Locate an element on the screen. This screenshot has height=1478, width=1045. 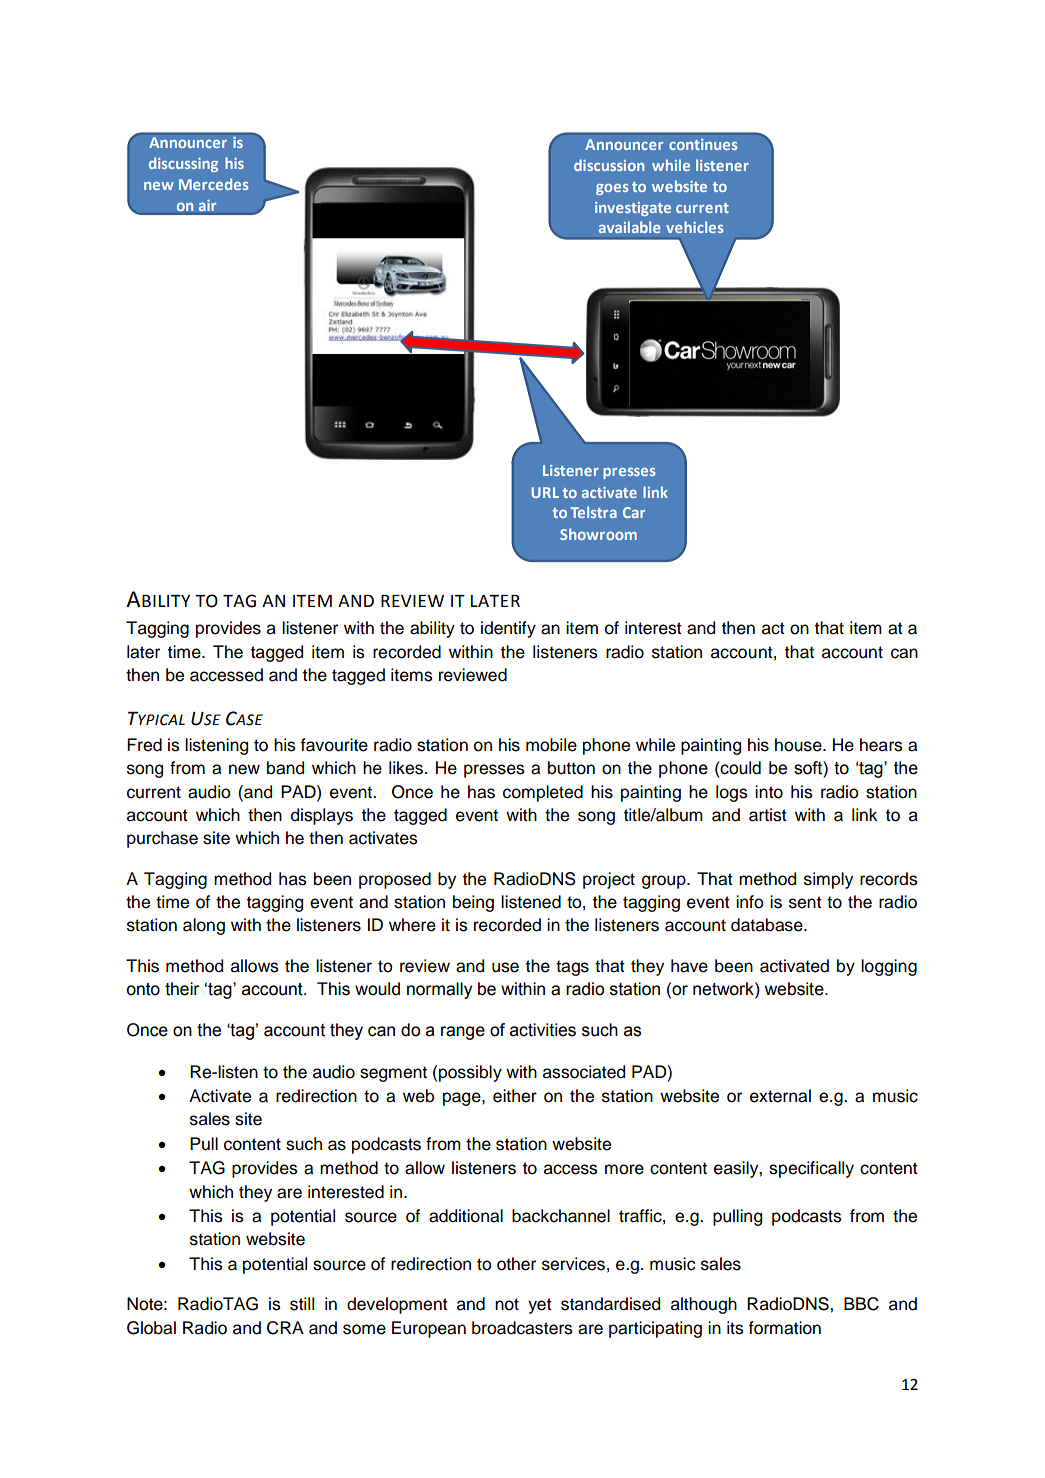
Mercedes is located at coordinates (214, 184).
